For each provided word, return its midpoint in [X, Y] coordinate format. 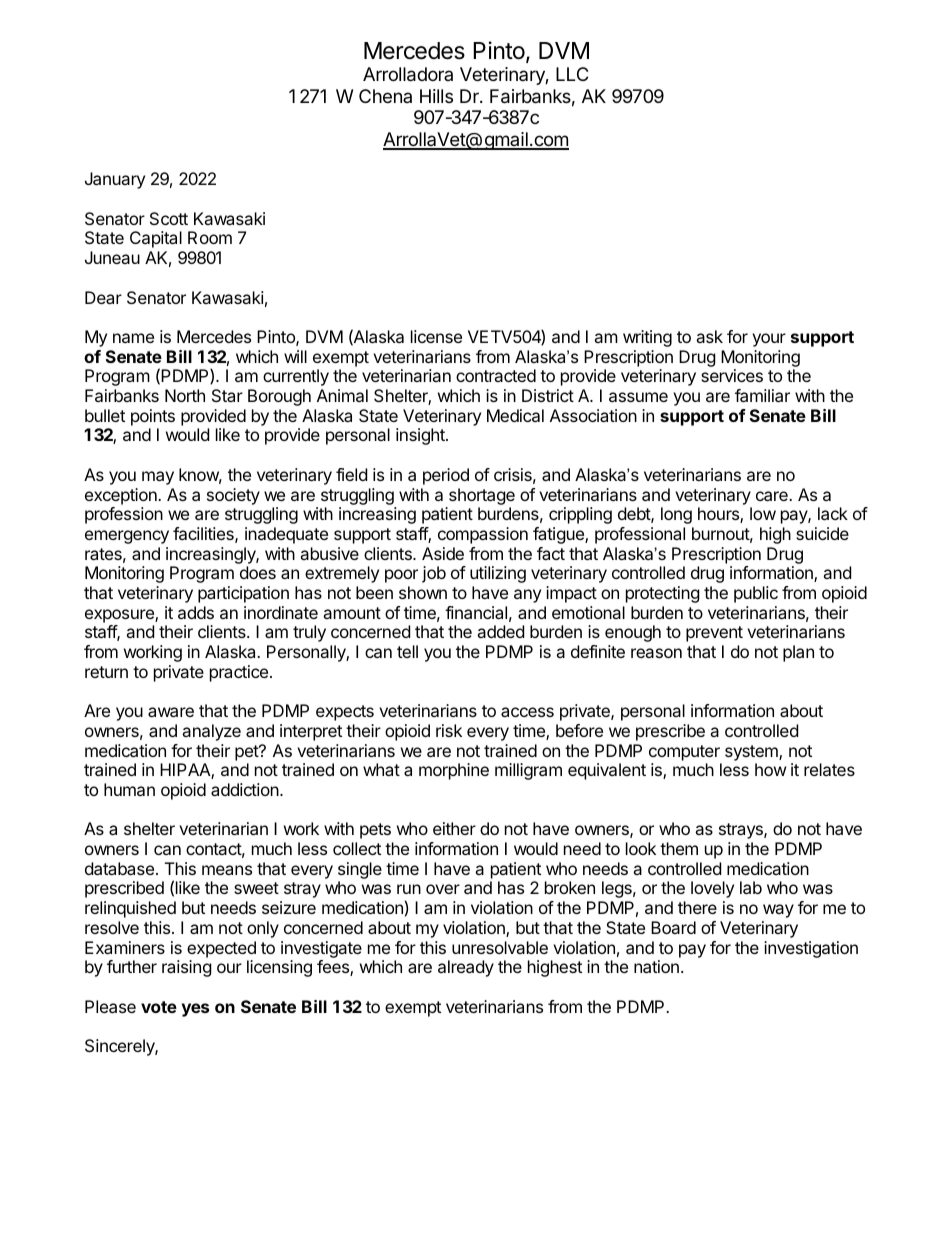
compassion [483, 535]
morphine [454, 771]
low [763, 513]
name [133, 338]
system [752, 753]
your [769, 340]
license [436, 336]
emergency [127, 537]
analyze [211, 732]
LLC [572, 74]
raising [187, 968]
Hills [436, 96]
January [115, 180]
